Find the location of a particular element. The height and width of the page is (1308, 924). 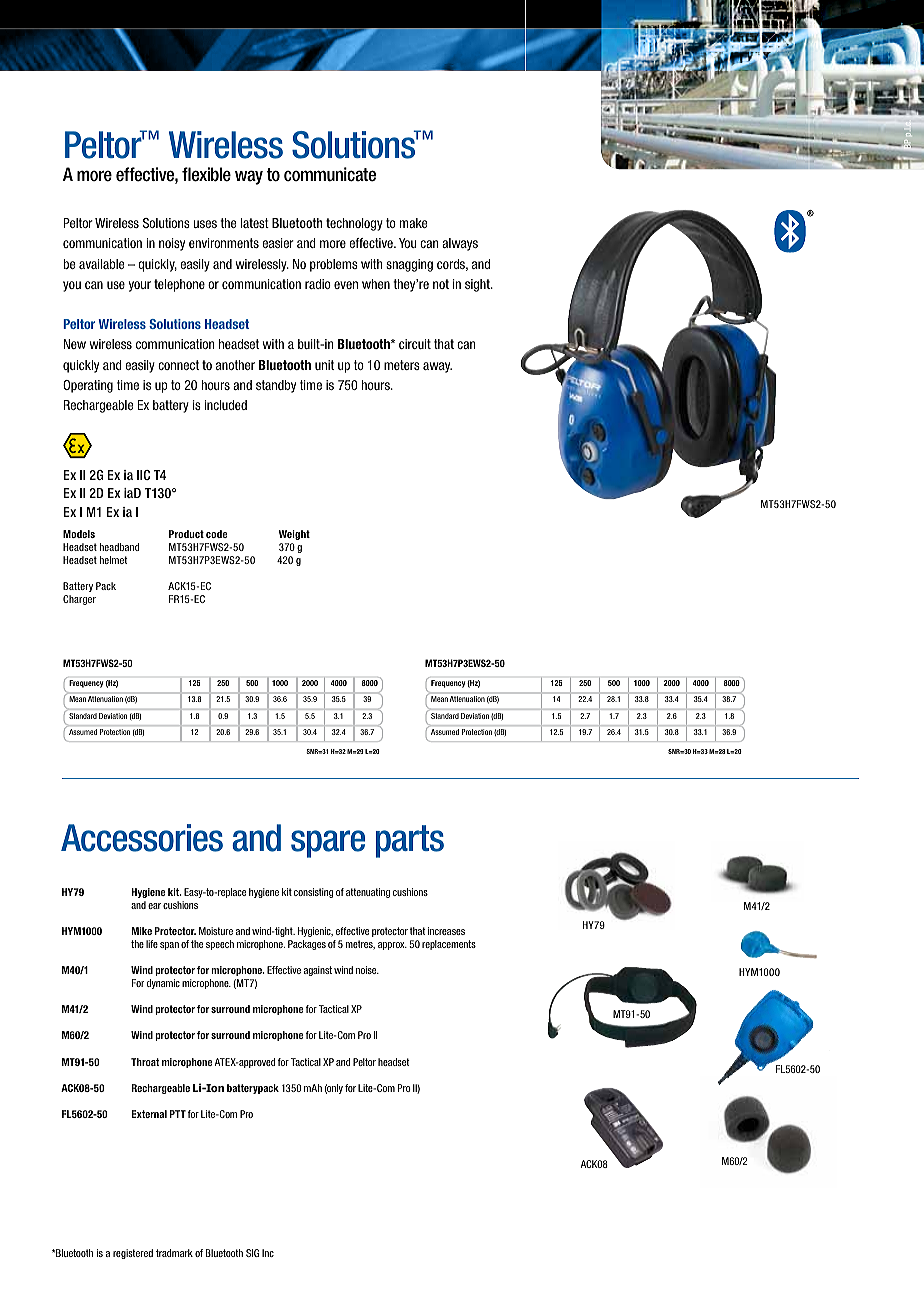

registered is located at coordinates (133, 1254).
